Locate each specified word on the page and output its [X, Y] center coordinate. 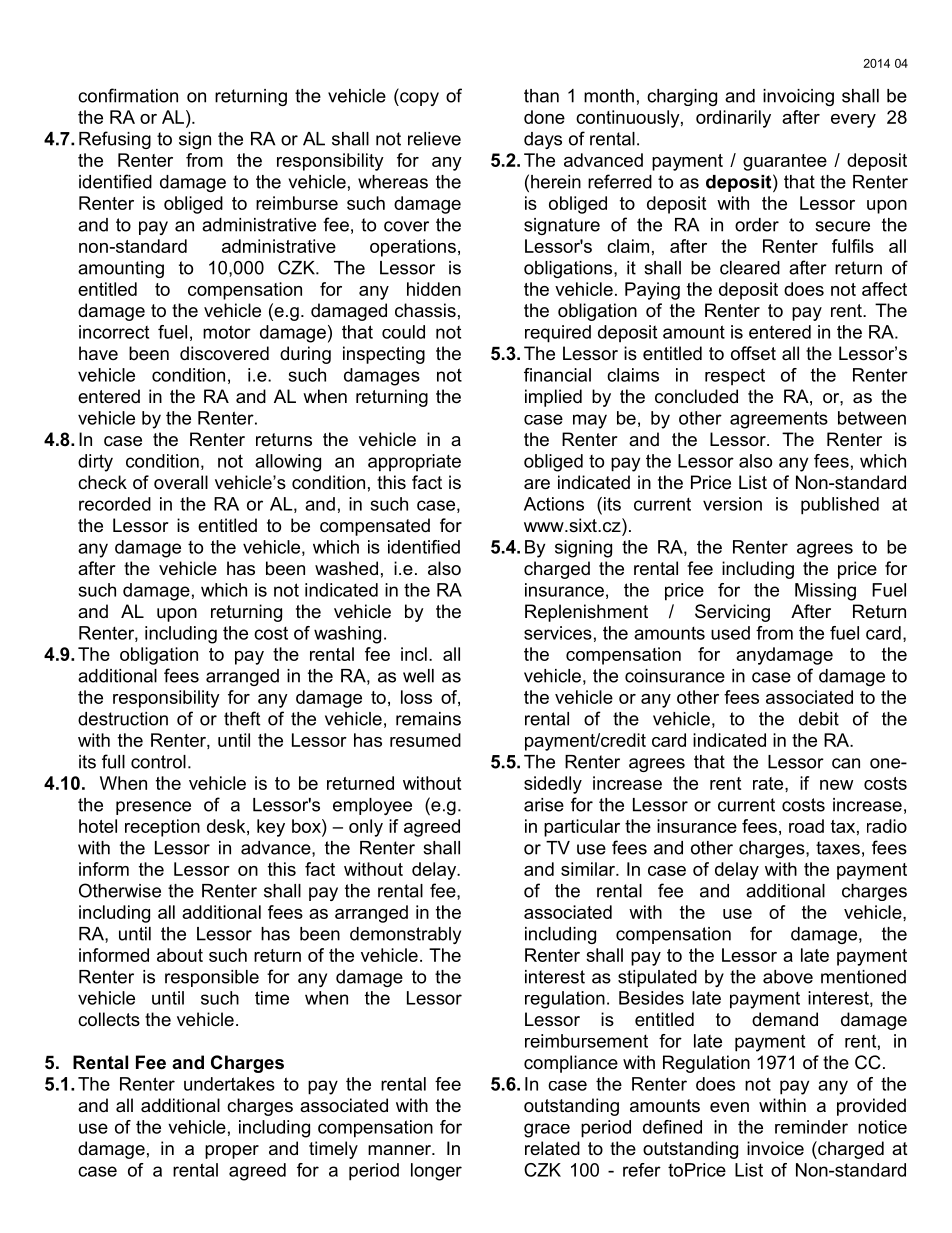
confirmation [128, 95]
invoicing [798, 97]
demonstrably [405, 935]
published [840, 506]
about [180, 955]
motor [227, 332]
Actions [554, 504]
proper [232, 1152]
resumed [425, 740]
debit [819, 719]
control [158, 762]
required [558, 334]
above [788, 977]
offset [753, 353]
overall [181, 482]
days [543, 140]
